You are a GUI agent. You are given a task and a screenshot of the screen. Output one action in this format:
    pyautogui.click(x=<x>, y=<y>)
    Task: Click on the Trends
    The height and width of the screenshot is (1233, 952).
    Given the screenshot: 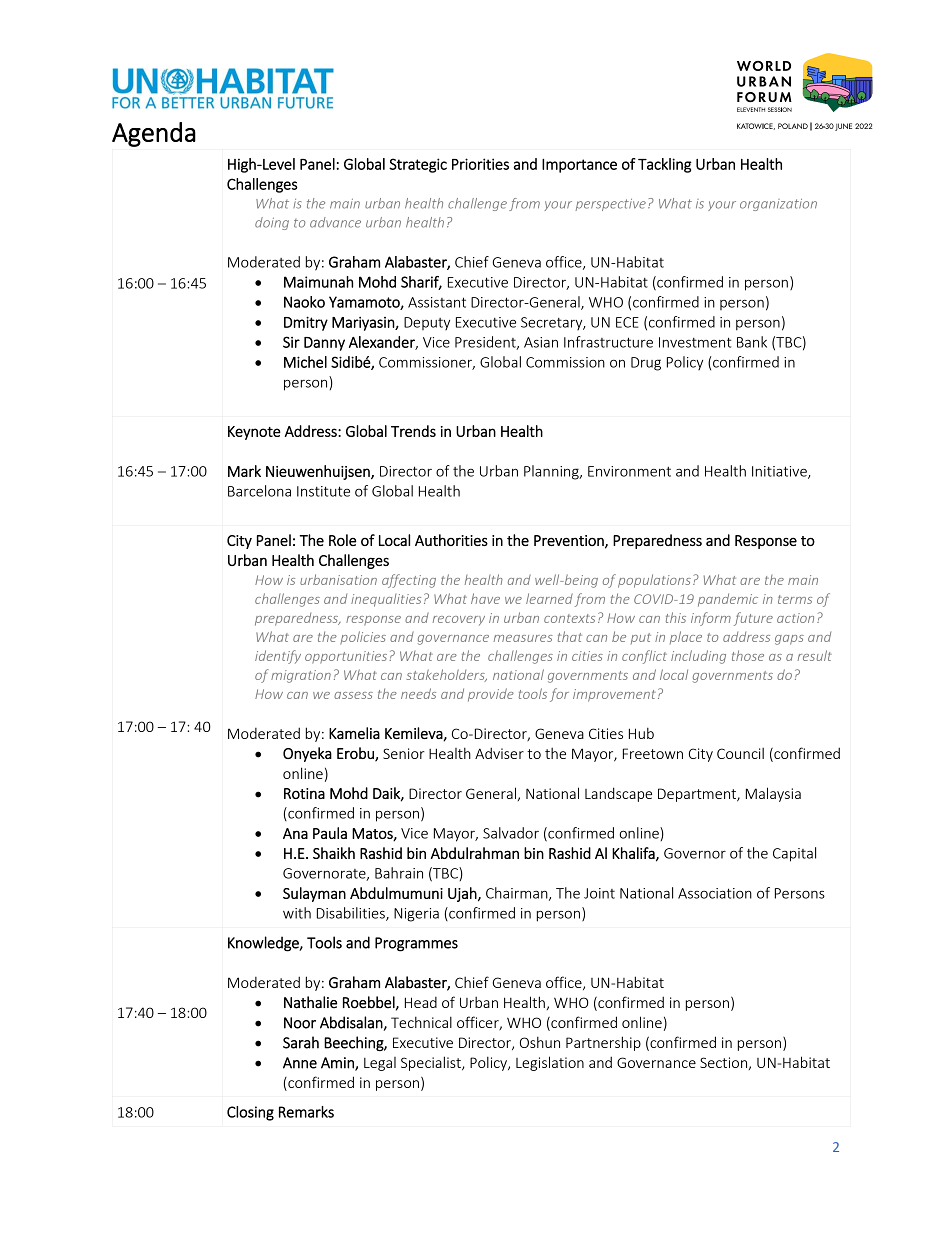 What is the action you would take?
    pyautogui.click(x=413, y=431)
